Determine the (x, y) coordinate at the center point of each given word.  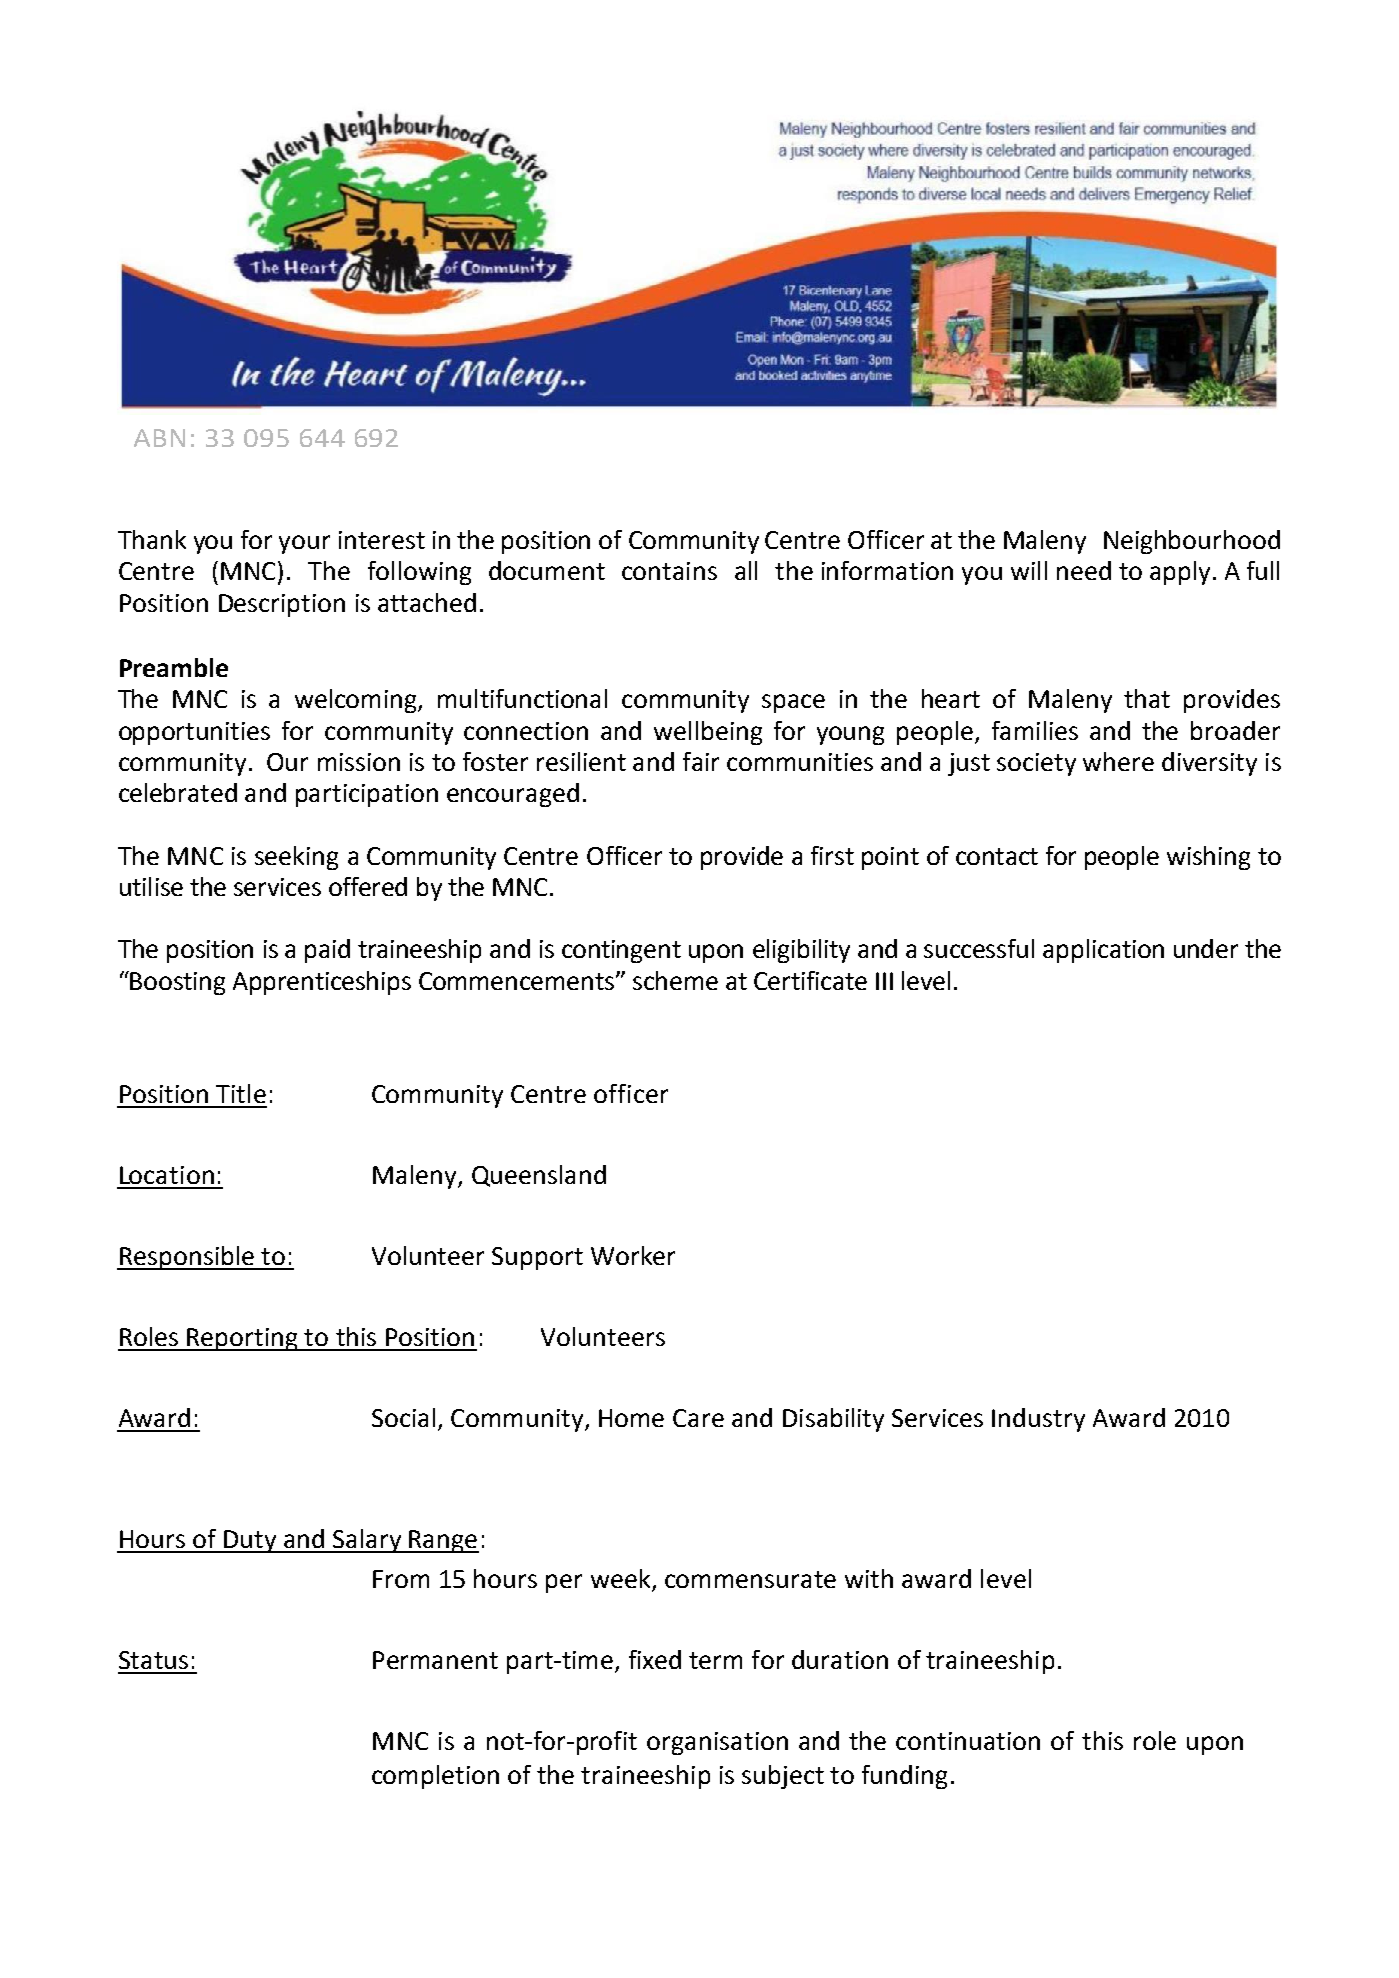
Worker (633, 1255)
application (1103, 951)
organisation (717, 1743)
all (746, 570)
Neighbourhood (1192, 542)
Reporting (243, 1339)
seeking (296, 858)
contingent (621, 951)
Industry (1038, 1420)
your (304, 544)
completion (435, 1777)
